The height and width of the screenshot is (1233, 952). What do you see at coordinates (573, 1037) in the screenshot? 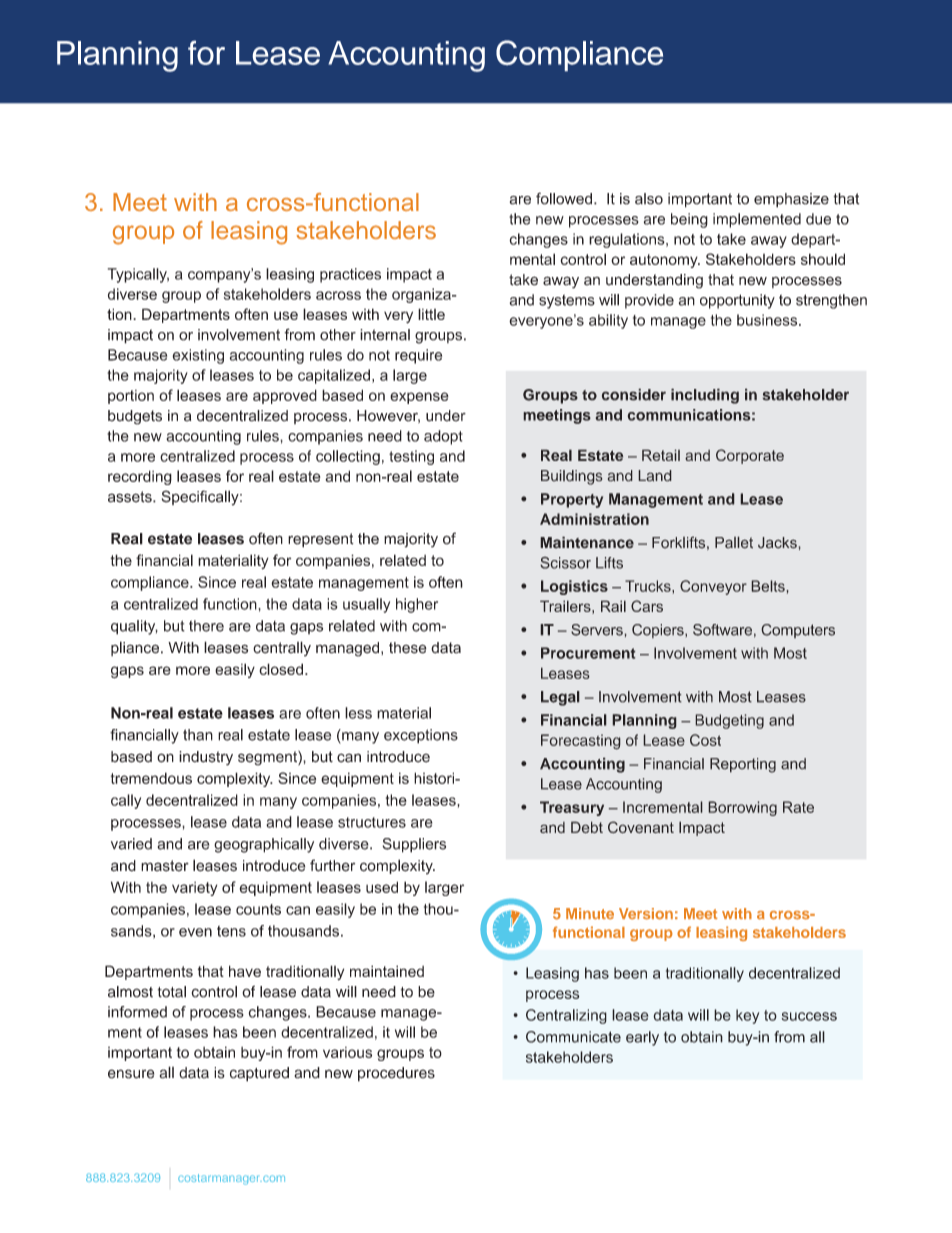
I see `Communicate` at bounding box center [573, 1037].
